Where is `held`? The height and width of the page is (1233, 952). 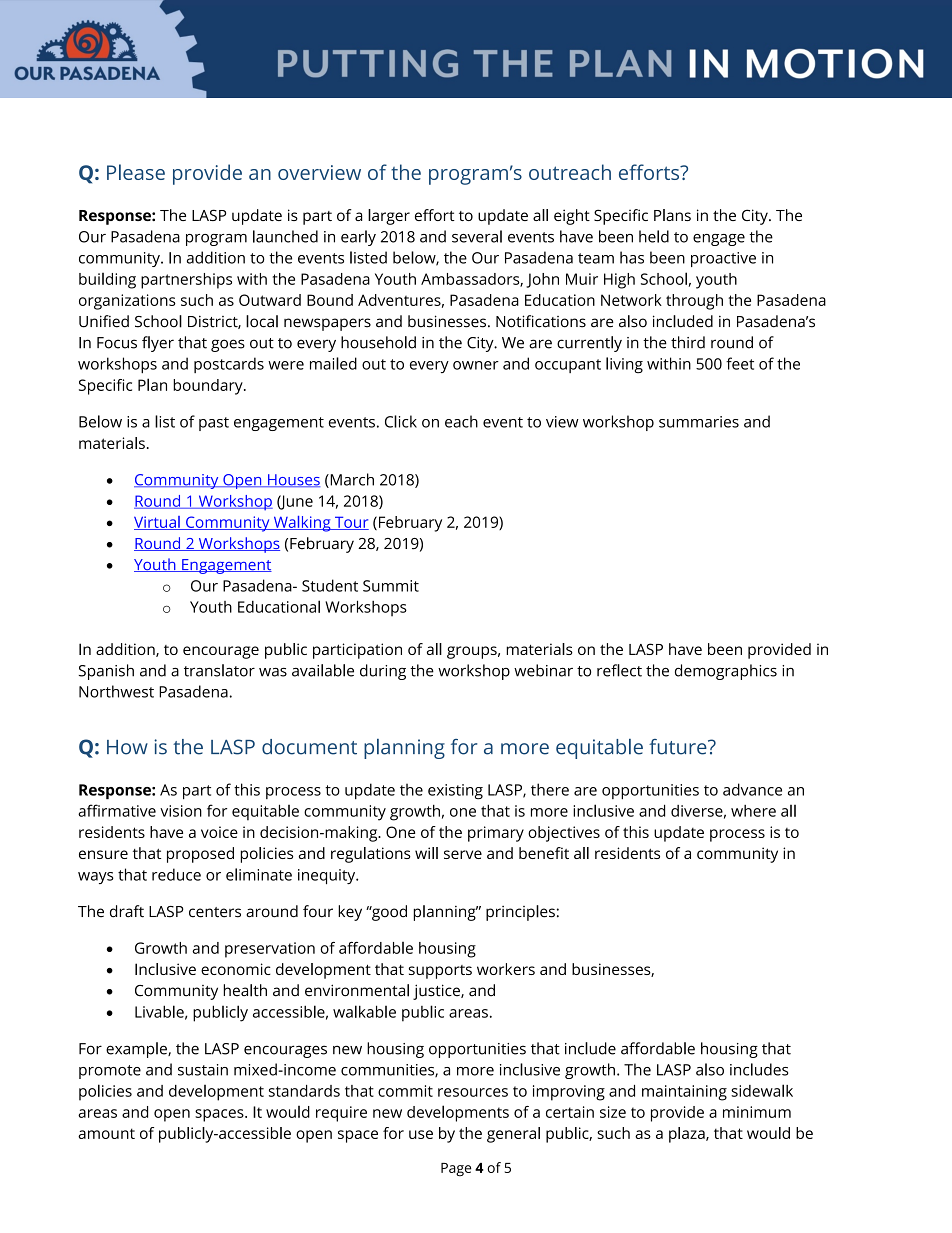
held is located at coordinates (654, 236).
